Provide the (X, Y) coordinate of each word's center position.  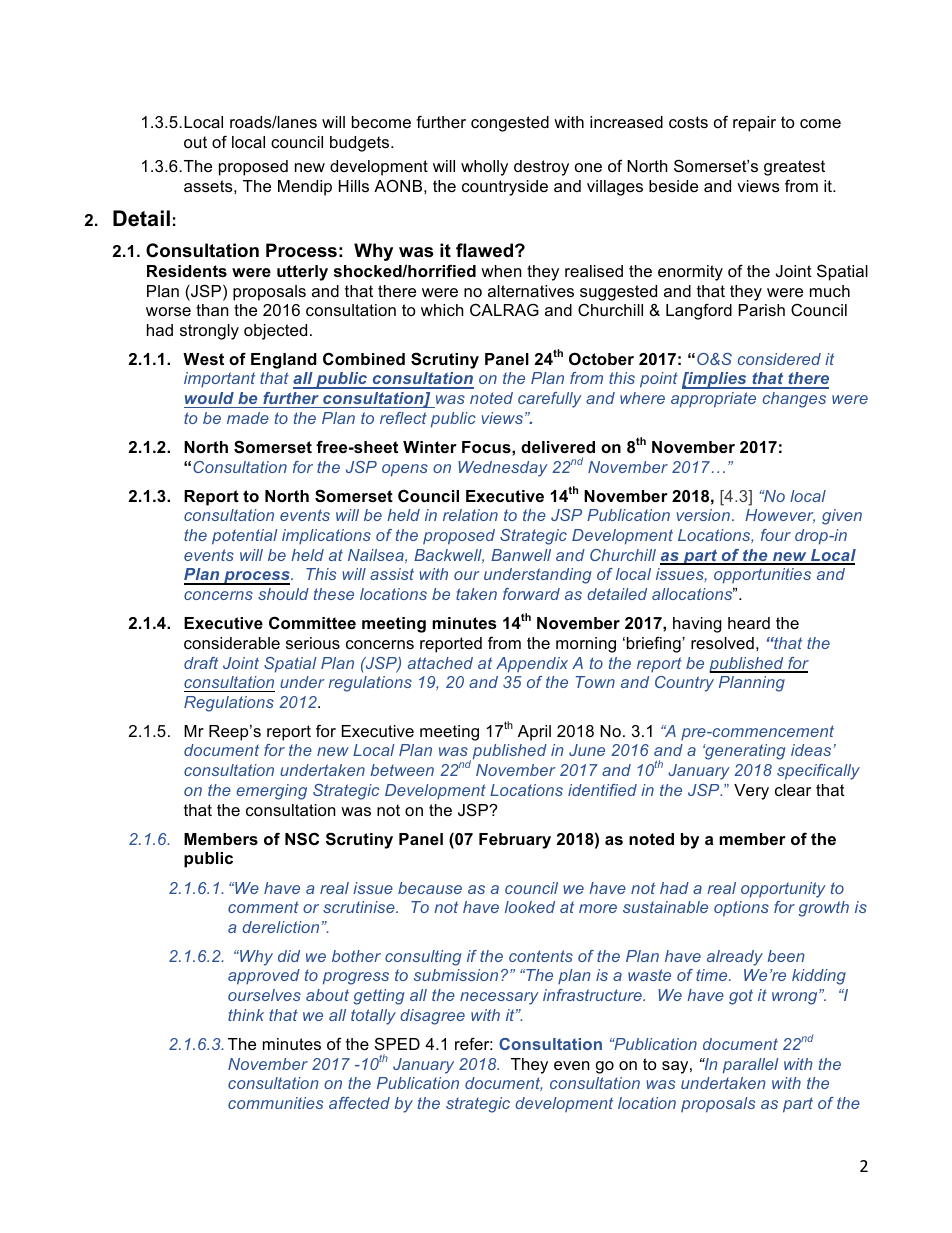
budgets (361, 144)
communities (275, 1103)
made (248, 418)
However (780, 516)
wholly (484, 168)
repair (754, 124)
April (534, 733)
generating (744, 752)
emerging (271, 792)
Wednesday (503, 469)
